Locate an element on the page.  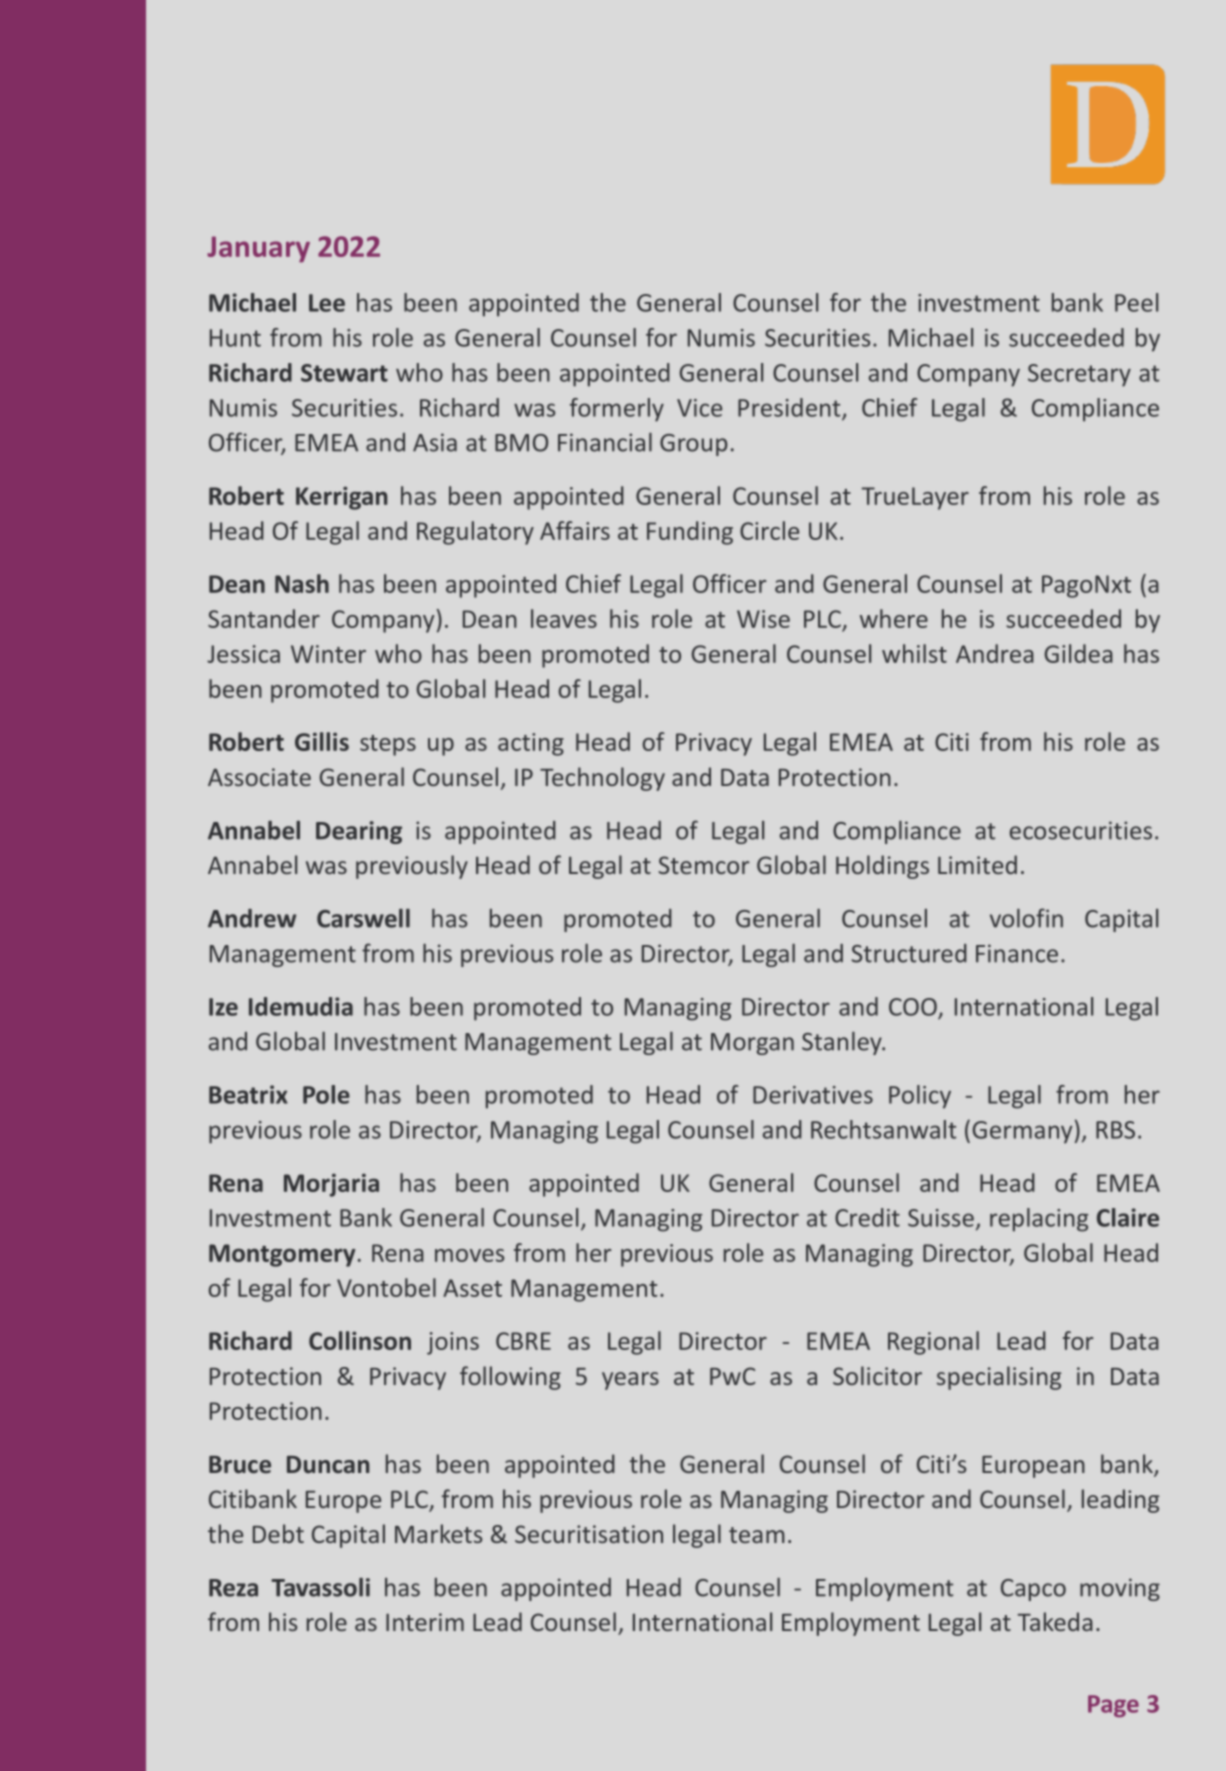
Interim is located at coordinates (425, 1622).
